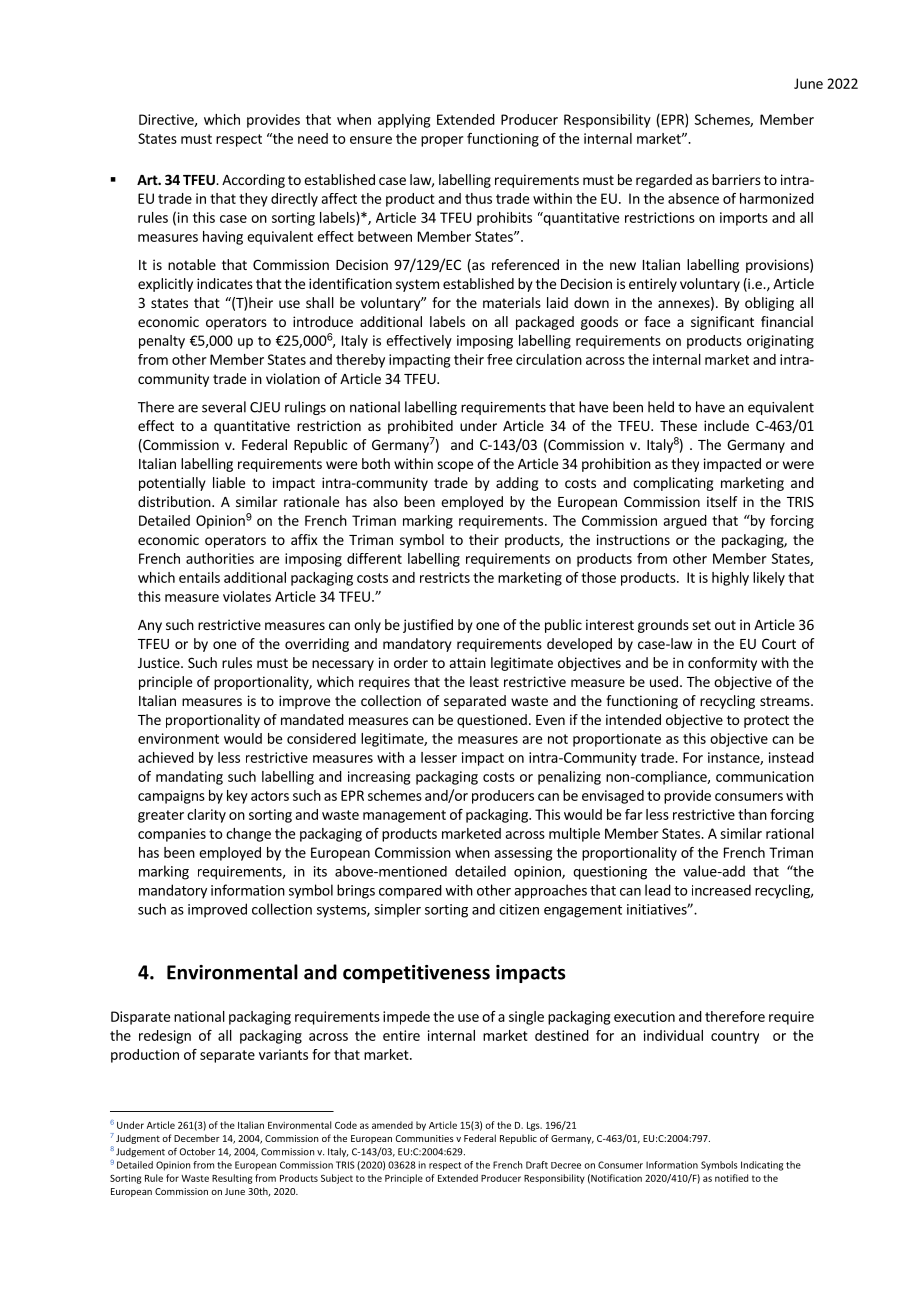 The height and width of the screenshot is (1308, 924). I want to click on proper, so click(442, 141).
